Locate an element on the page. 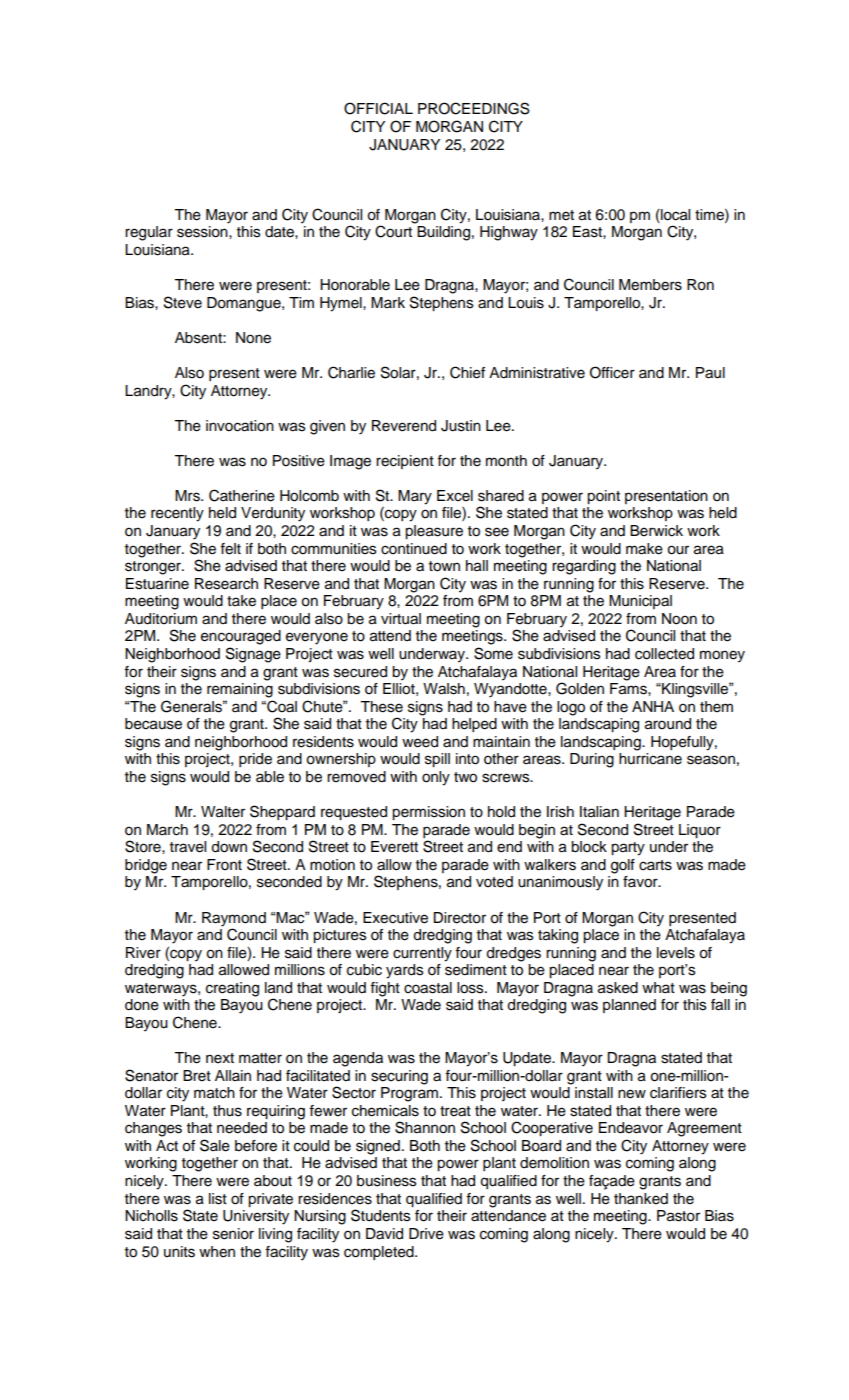 This page has width=849, height=1400. hurricane is located at coordinates (650, 759).
